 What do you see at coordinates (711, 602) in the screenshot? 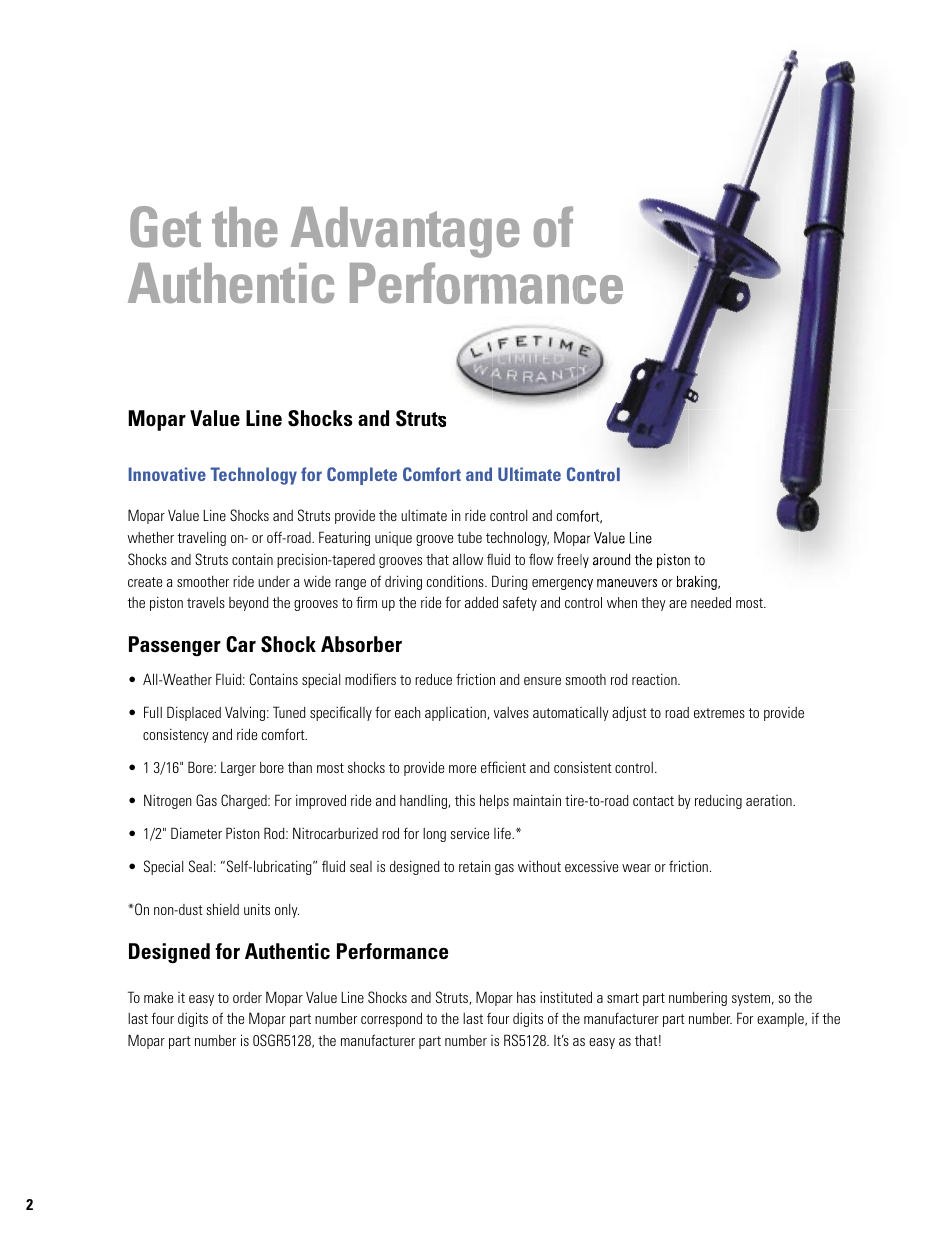
I see `needed` at bounding box center [711, 602].
